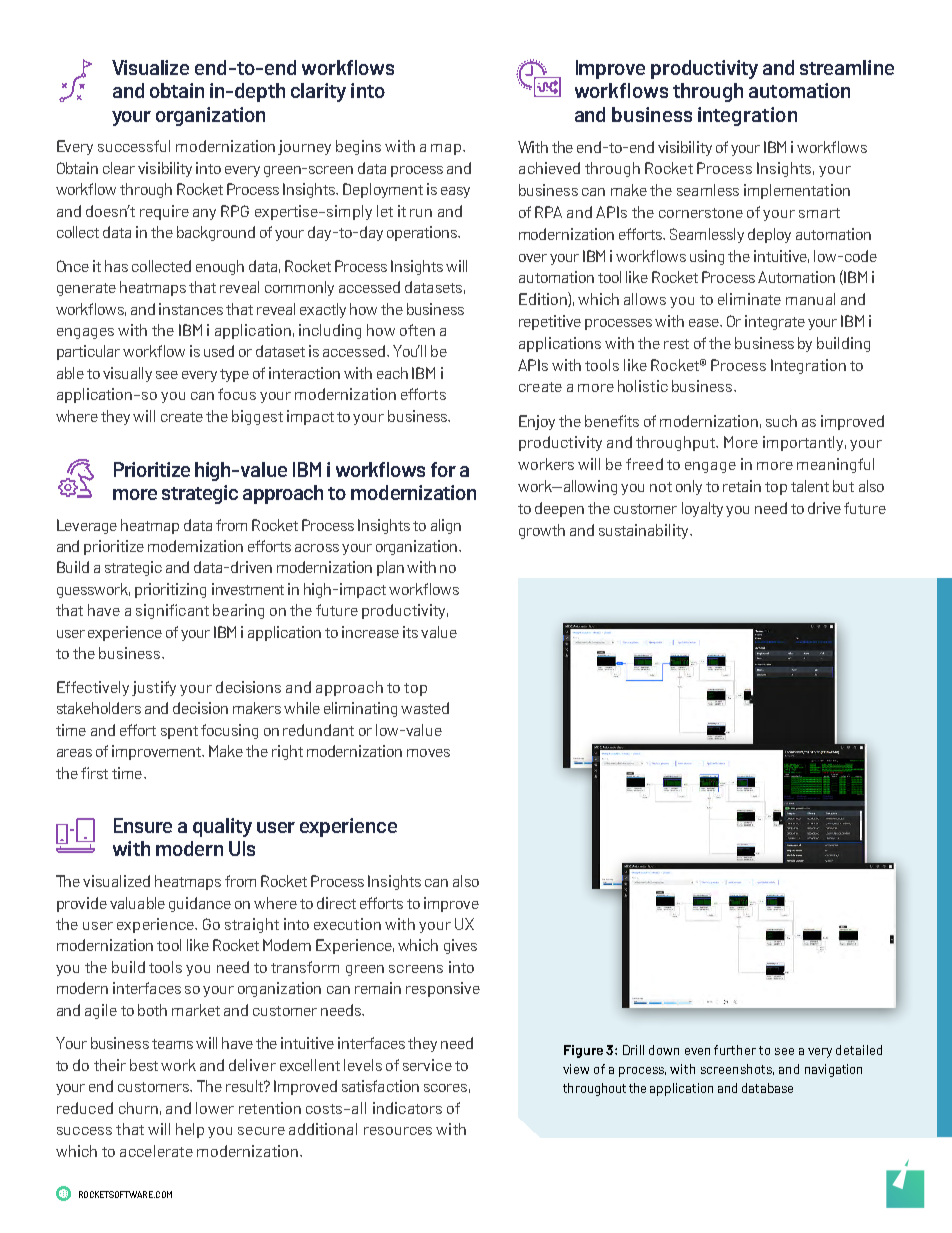 Image resolution: width=952 pixels, height=1233 pixels. I want to click on begins, so click(358, 147).
